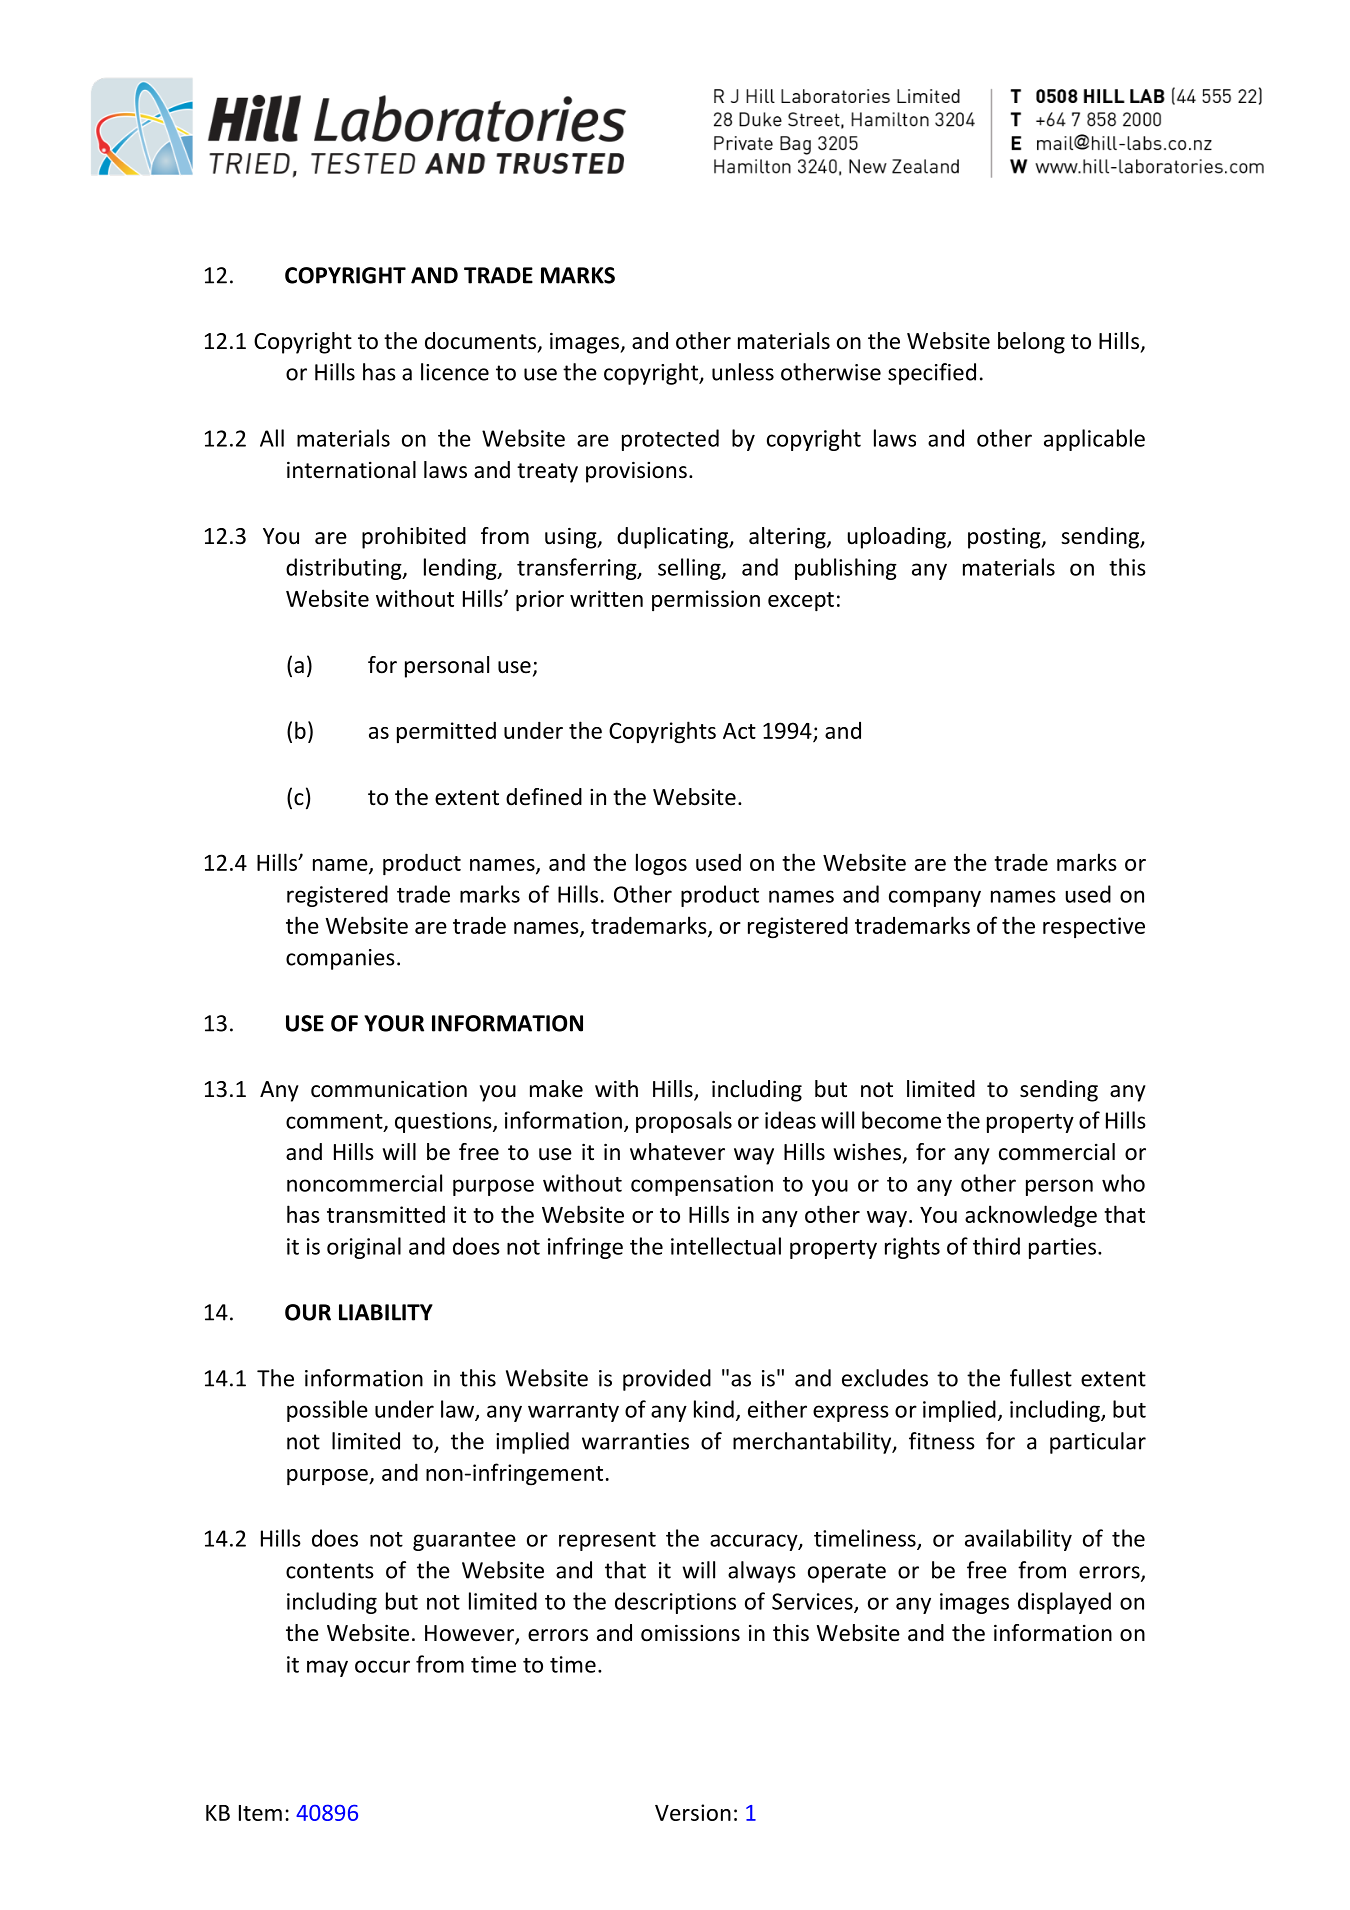 This screenshot has width=1350, height=1910. What do you see at coordinates (702, 1185) in the screenshot?
I see `compensation` at bounding box center [702, 1185].
